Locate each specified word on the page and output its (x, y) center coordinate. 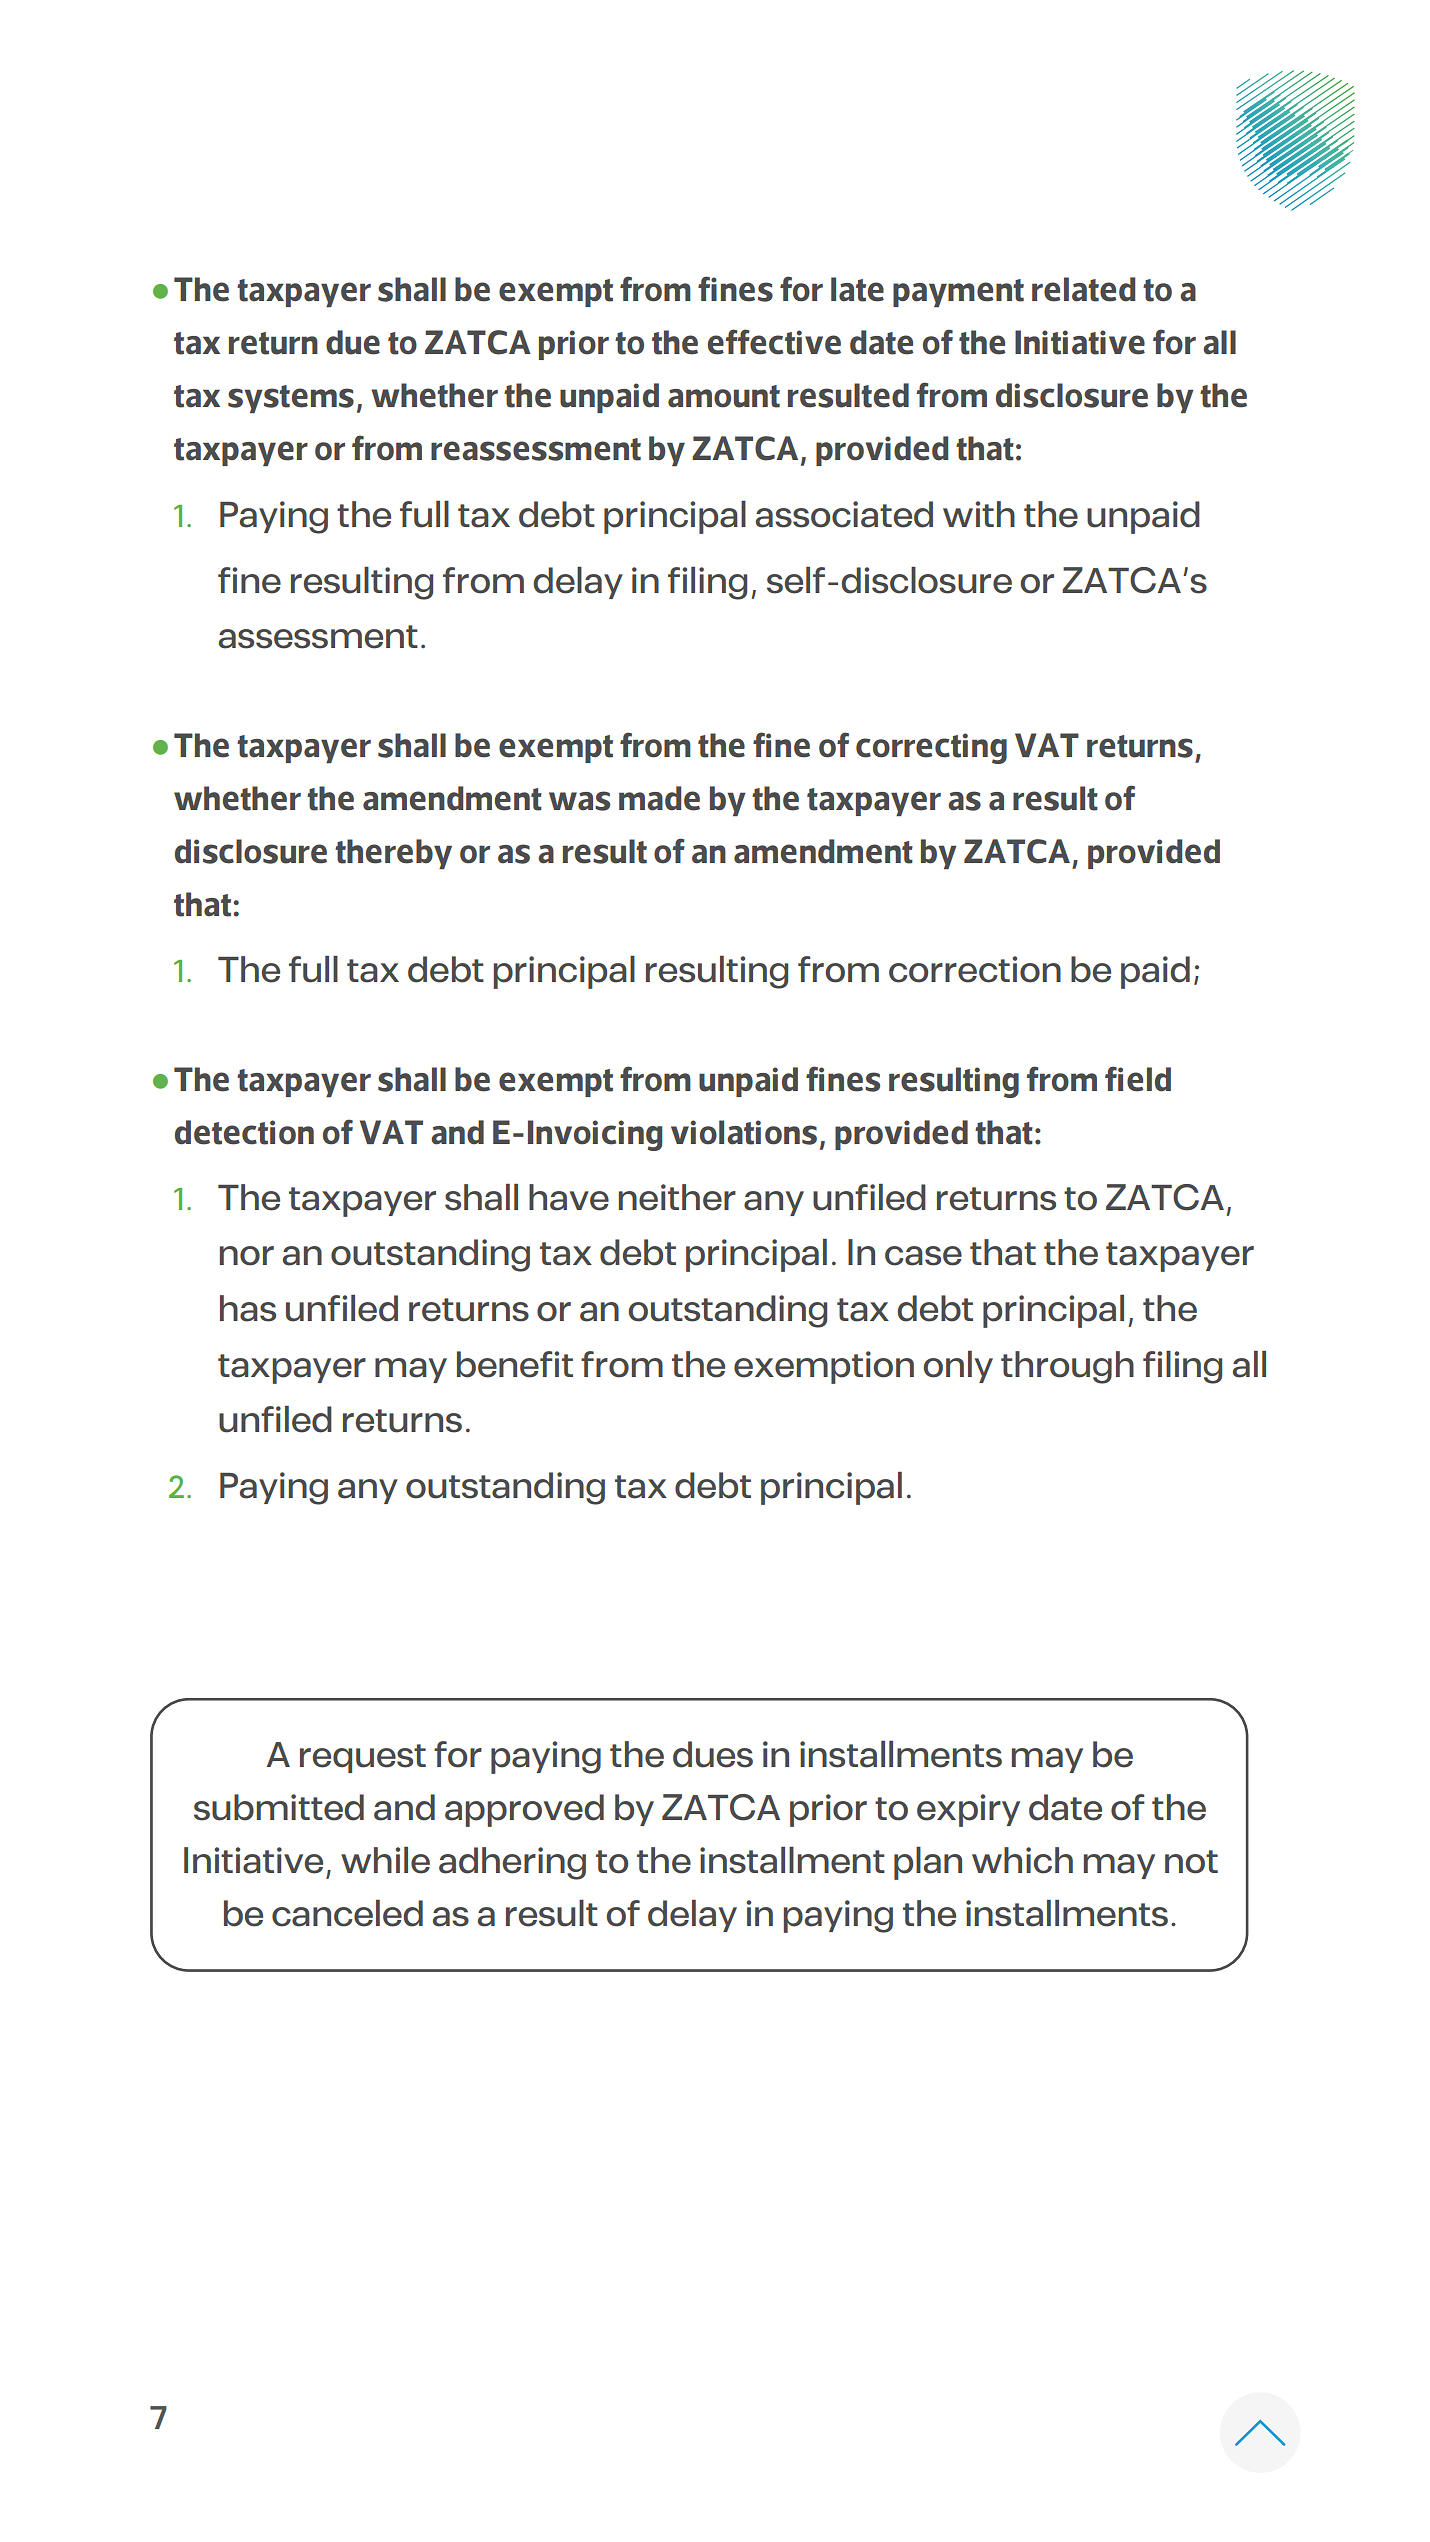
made (659, 798)
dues (713, 1754)
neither (677, 1197)
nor (247, 1256)
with (979, 514)
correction (975, 969)
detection (244, 1132)
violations (744, 1132)
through (1067, 1367)
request (363, 1758)
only (958, 1367)
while (385, 1860)
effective (774, 342)
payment (958, 293)
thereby (393, 854)
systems (291, 399)
